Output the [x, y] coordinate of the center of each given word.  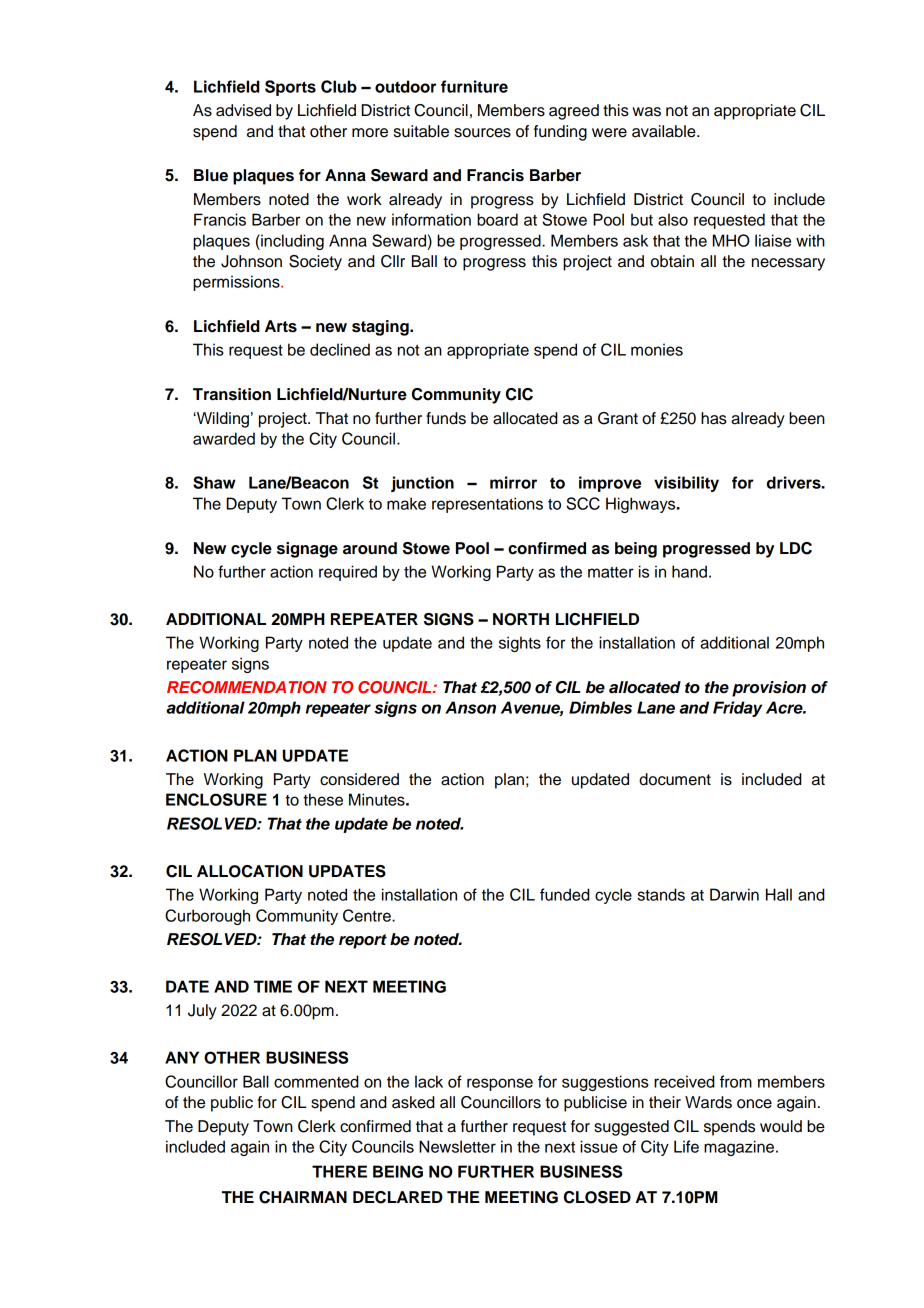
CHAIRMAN [303, 1197]
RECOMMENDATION [247, 687]
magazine [740, 1148]
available [665, 131]
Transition [232, 394]
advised [243, 110]
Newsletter [457, 1146]
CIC [519, 394]
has [714, 418]
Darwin [734, 894]
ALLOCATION [250, 871]
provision [769, 689]
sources [482, 133]
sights [520, 644]
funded [565, 894]
